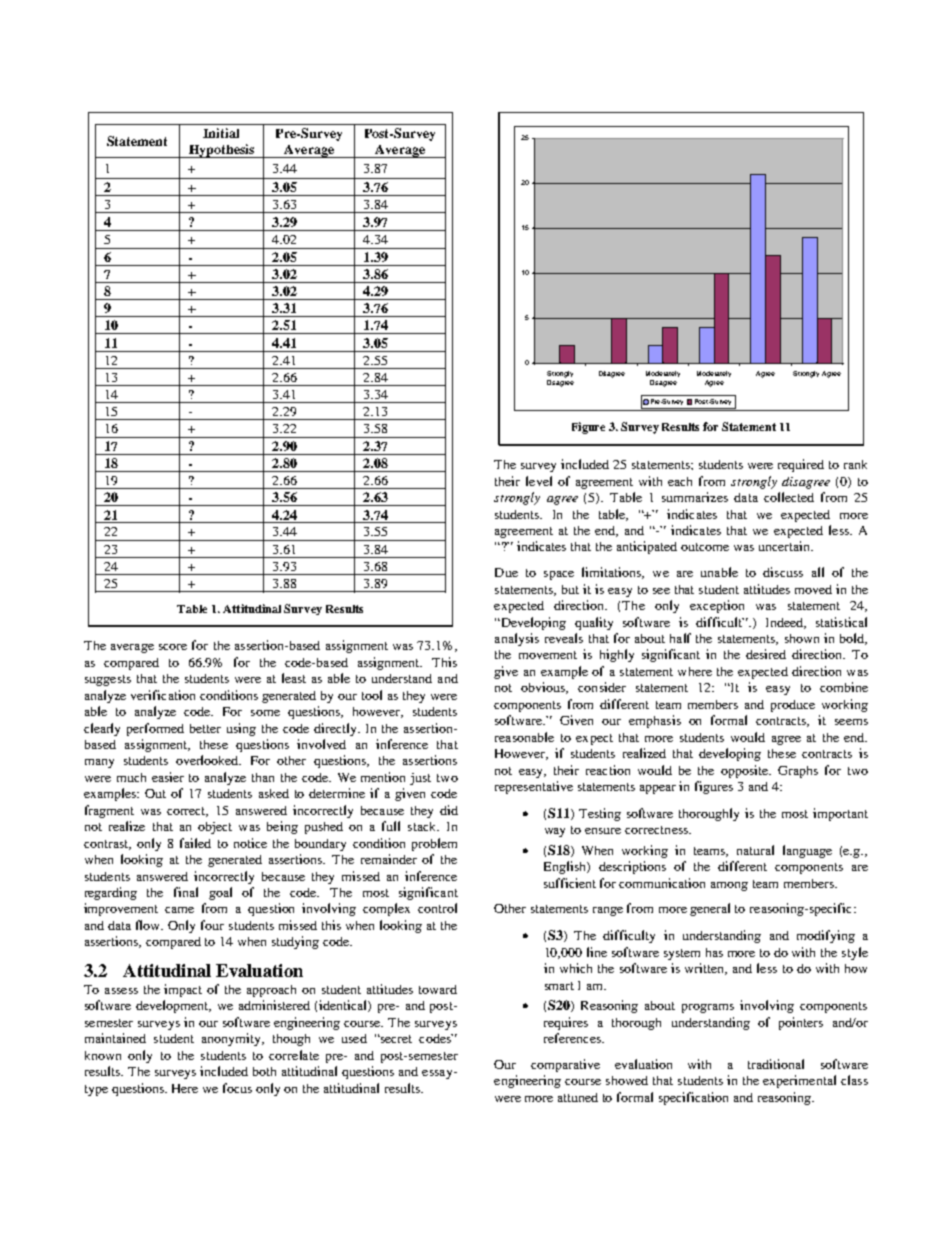 The height and width of the document is (1233, 952). What do you see at coordinates (237, 1088) in the document?
I see `focus` at bounding box center [237, 1088].
